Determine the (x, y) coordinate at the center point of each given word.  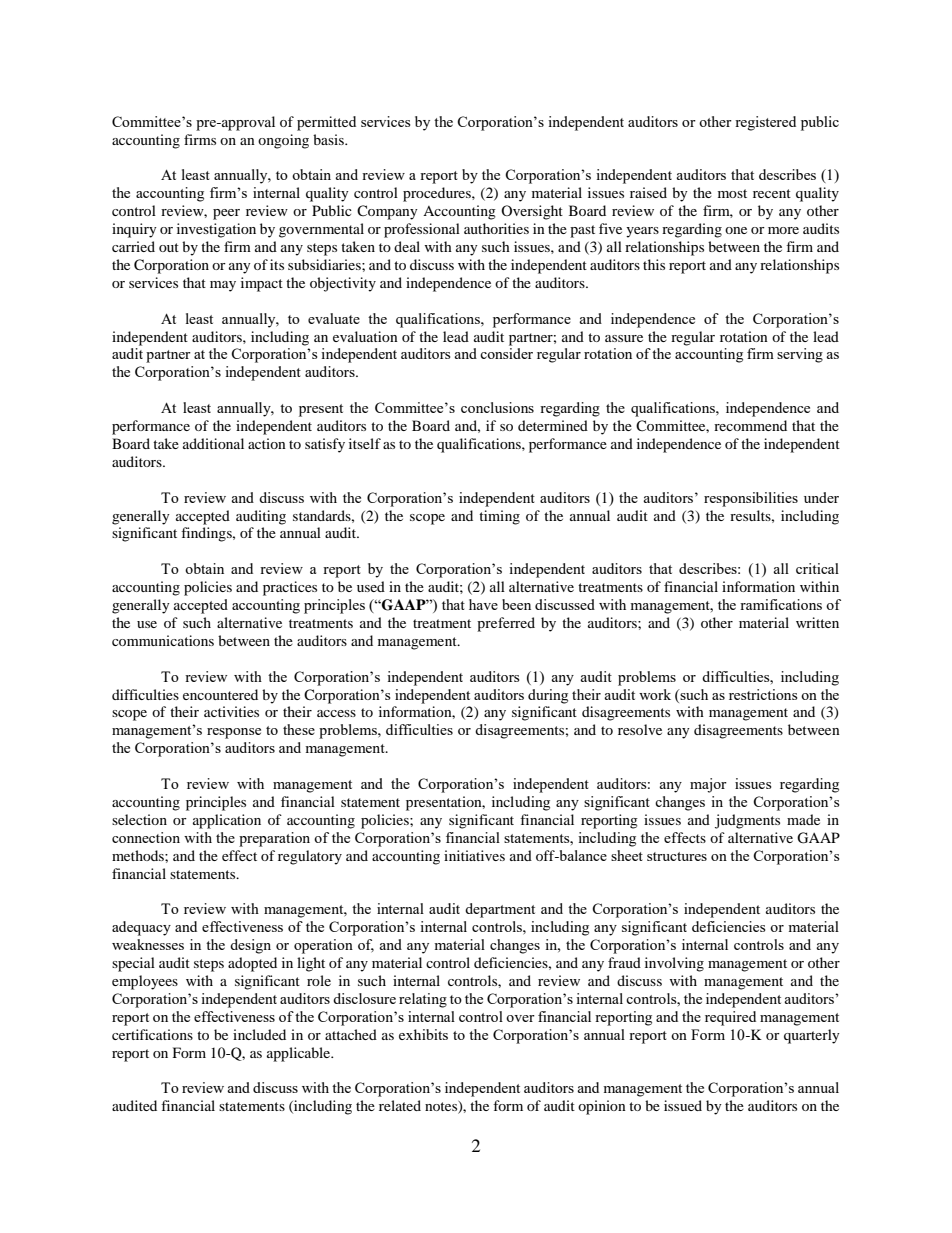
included (259, 1034)
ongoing (283, 141)
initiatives (474, 855)
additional (213, 443)
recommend (750, 425)
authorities (496, 228)
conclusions (497, 407)
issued (683, 1105)
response (234, 733)
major (708, 785)
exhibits (423, 1034)
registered (765, 123)
